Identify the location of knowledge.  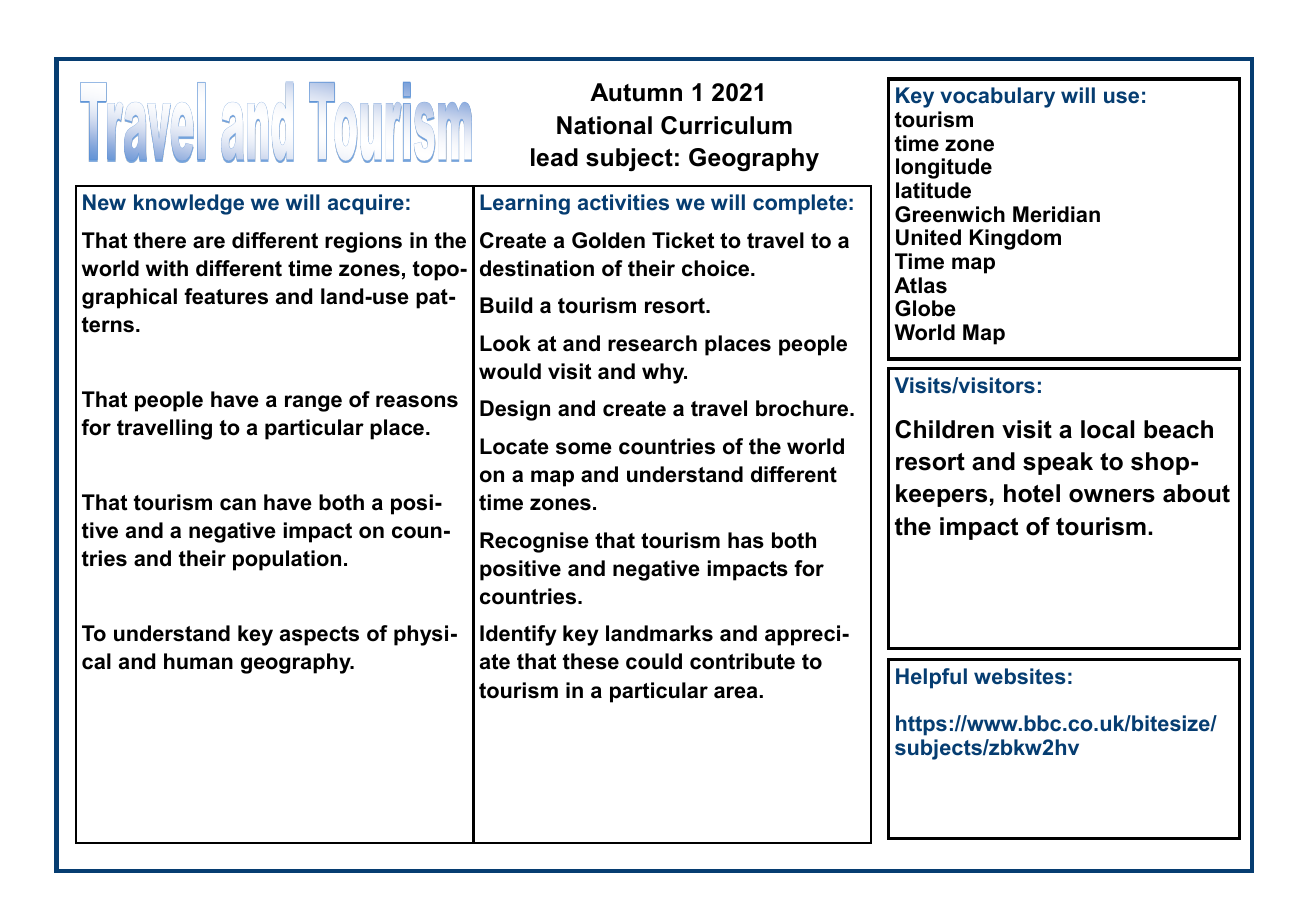
(189, 204).
